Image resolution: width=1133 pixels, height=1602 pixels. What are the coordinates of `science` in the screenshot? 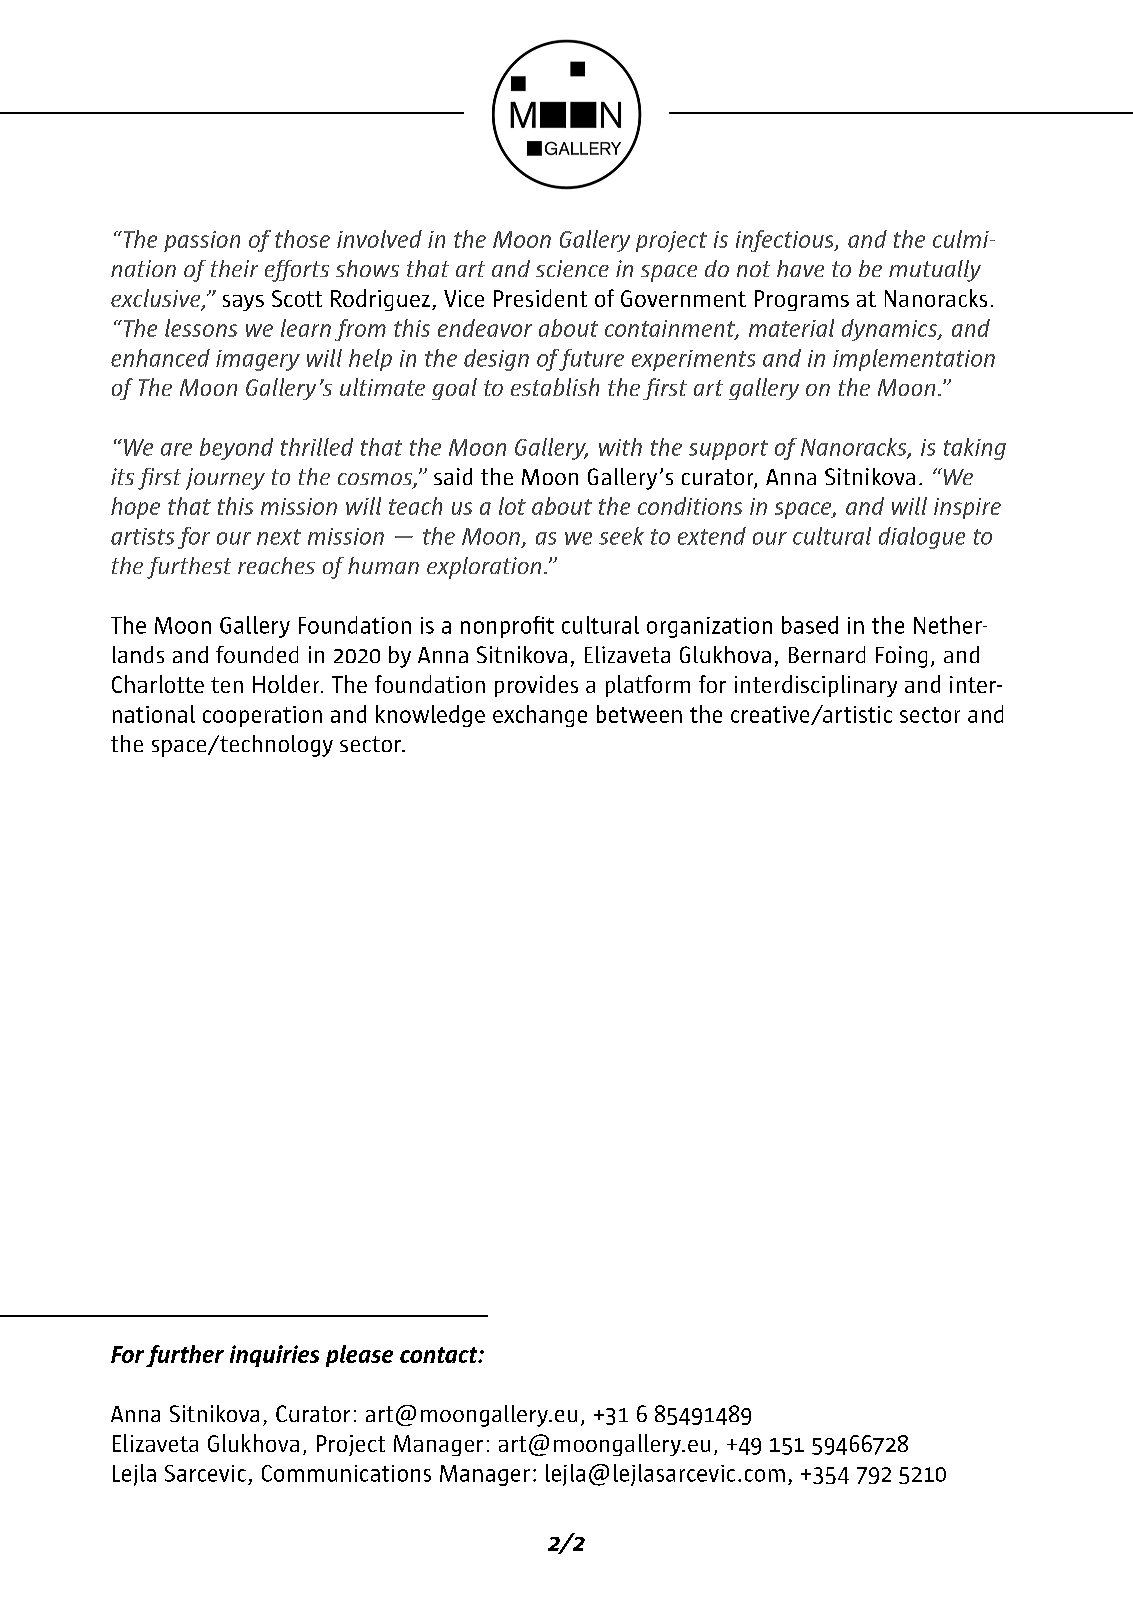 It's located at (572, 268).
